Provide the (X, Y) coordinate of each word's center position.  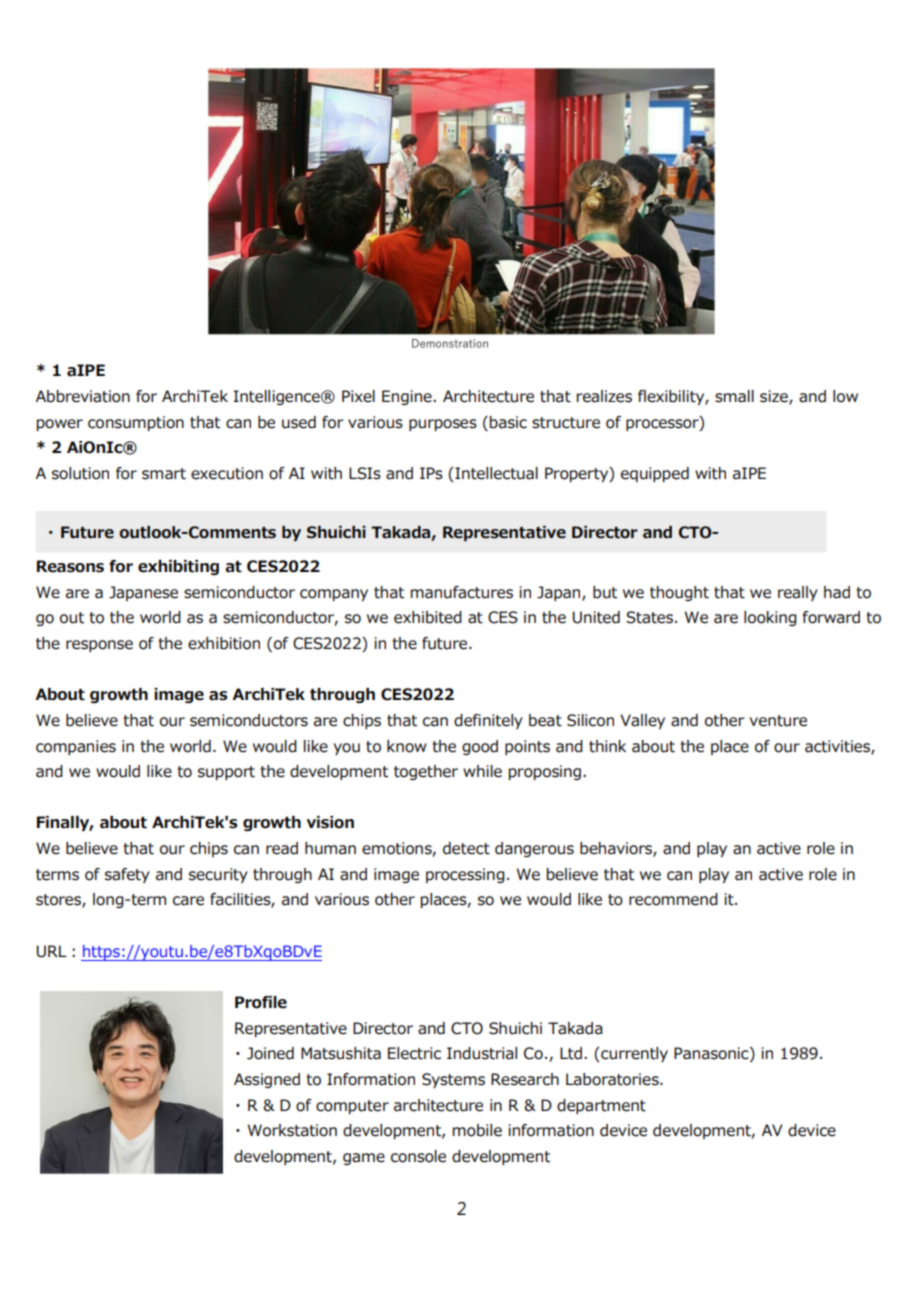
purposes (443, 425)
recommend (673, 899)
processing (465, 875)
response (99, 646)
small (734, 396)
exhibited (428, 617)
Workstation (292, 1130)
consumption (136, 423)
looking (770, 618)
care (188, 901)
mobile (477, 1130)
